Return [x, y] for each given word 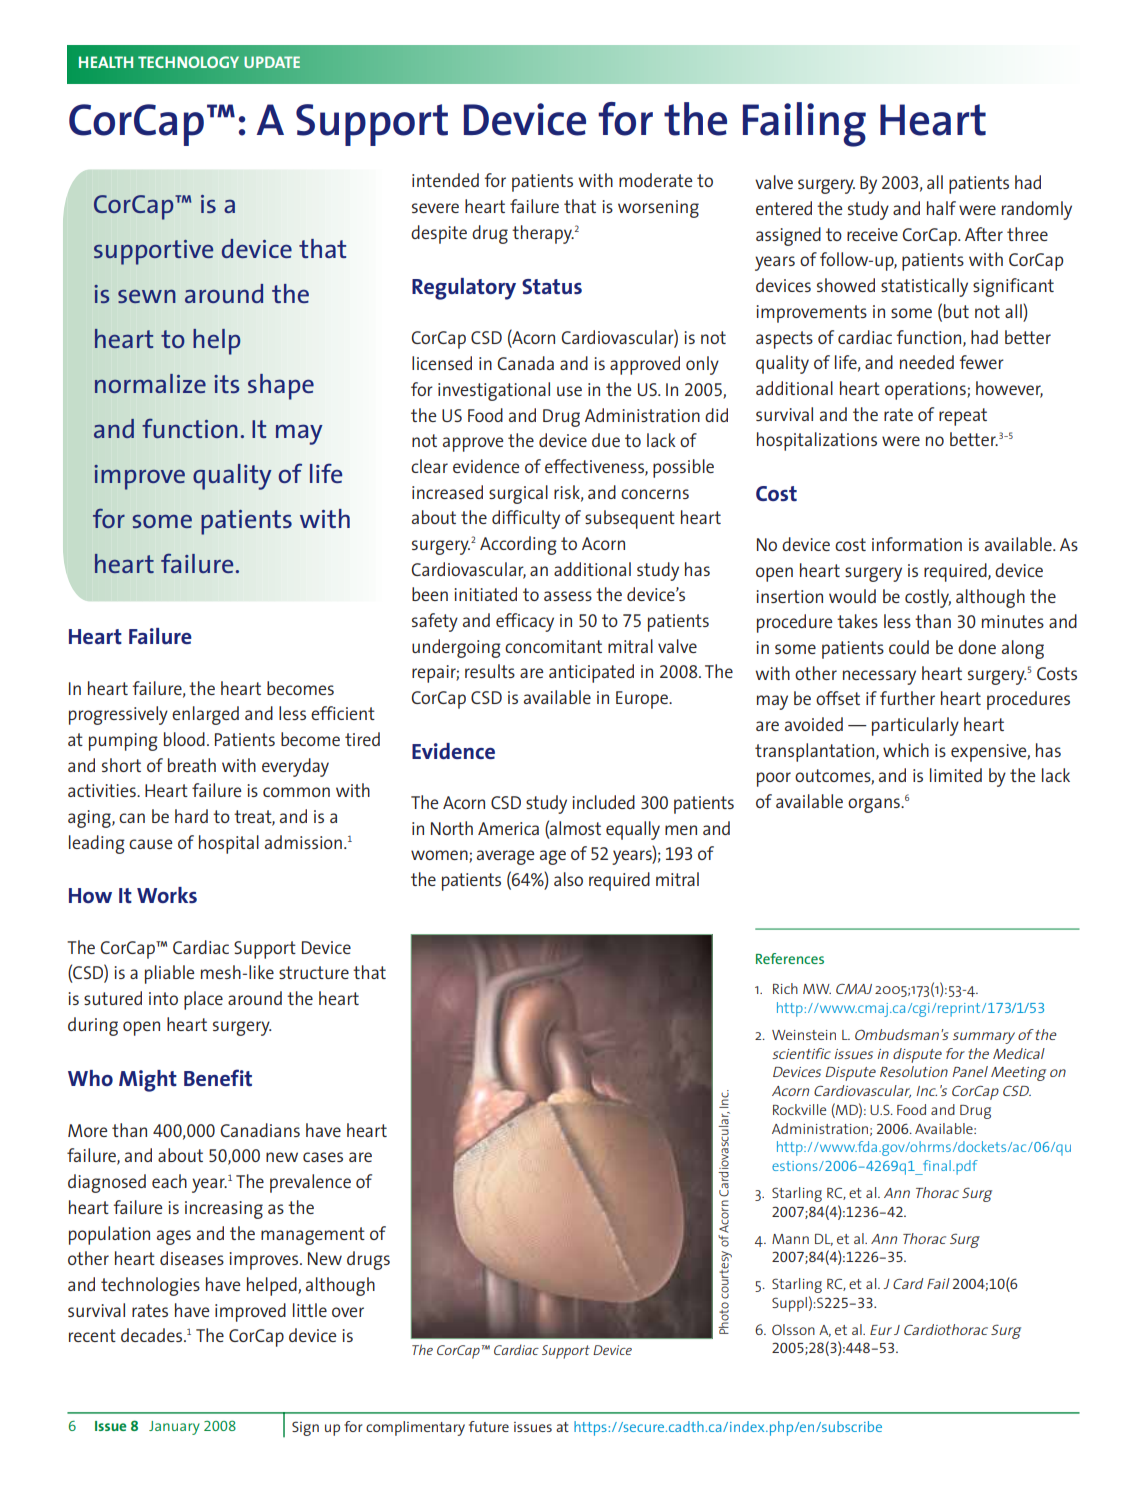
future [489, 1426]
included [603, 802]
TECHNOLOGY [188, 62]
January [174, 1428]
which [906, 750]
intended [445, 180]
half [941, 208]
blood [184, 739]
